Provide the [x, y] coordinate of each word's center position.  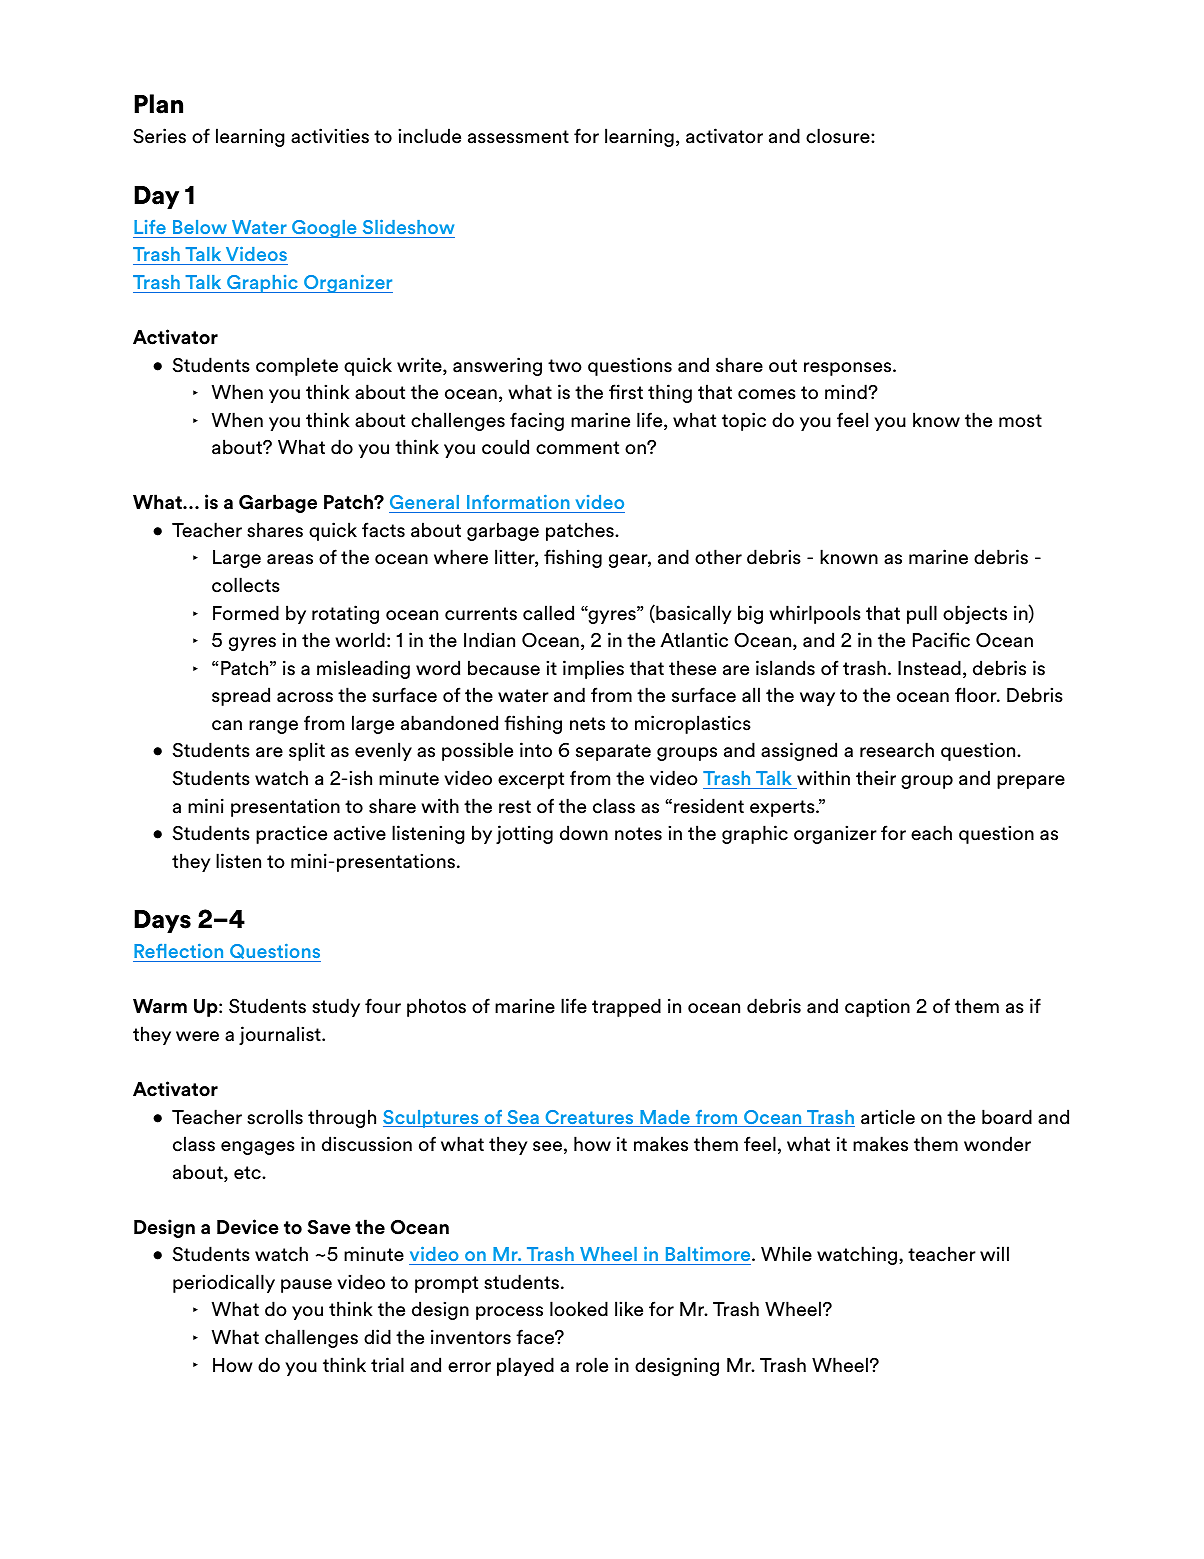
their [876, 778]
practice [291, 834]
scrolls [275, 1117]
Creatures [589, 1118]
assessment [518, 137]
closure [839, 136]
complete [297, 366]
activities [330, 136]
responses [849, 369]
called [548, 613]
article [888, 1117]
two [565, 366]
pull [922, 614]
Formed [246, 613]
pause [306, 1286]
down [584, 833]
